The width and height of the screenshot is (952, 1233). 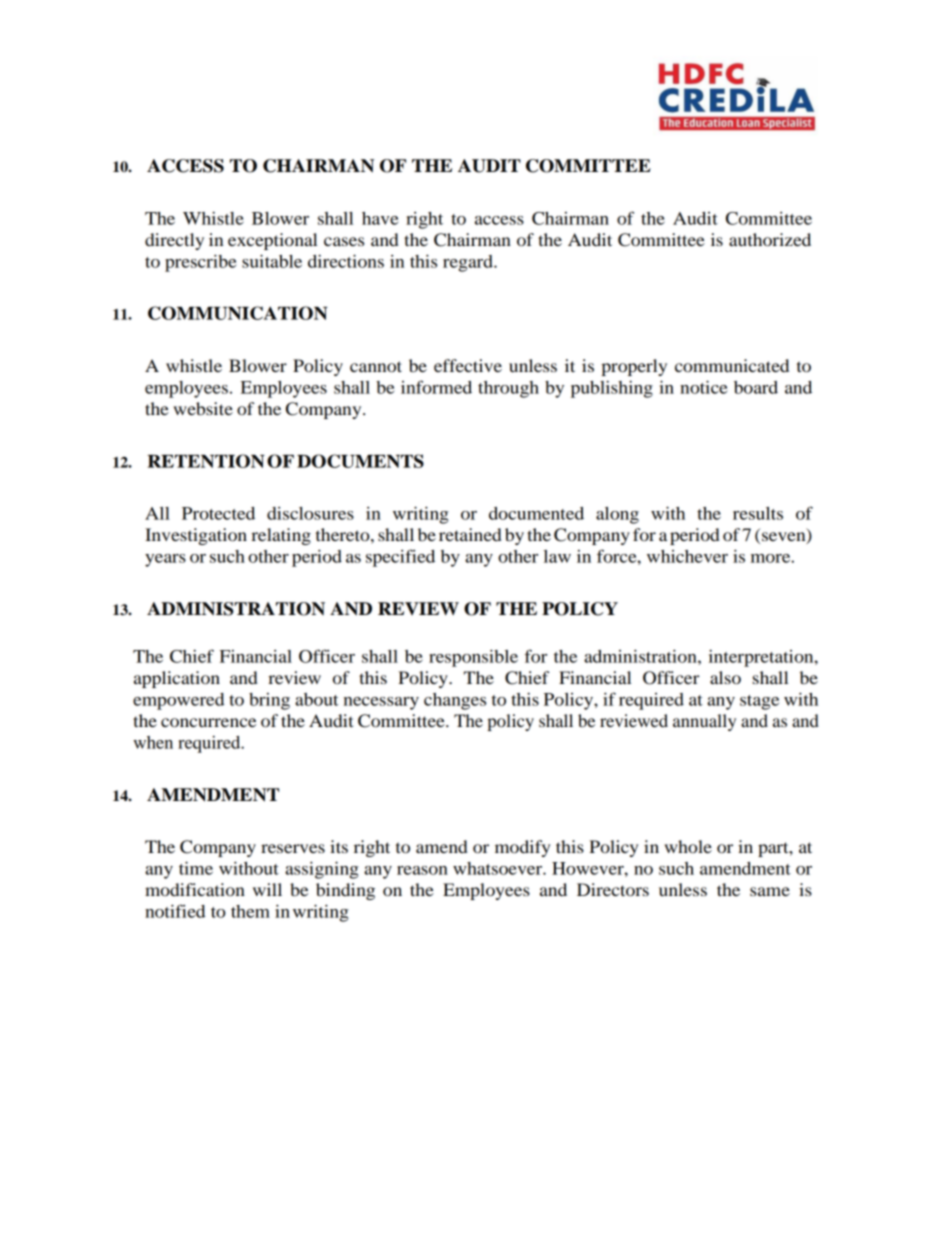 I want to click on Protected, so click(x=218, y=513).
